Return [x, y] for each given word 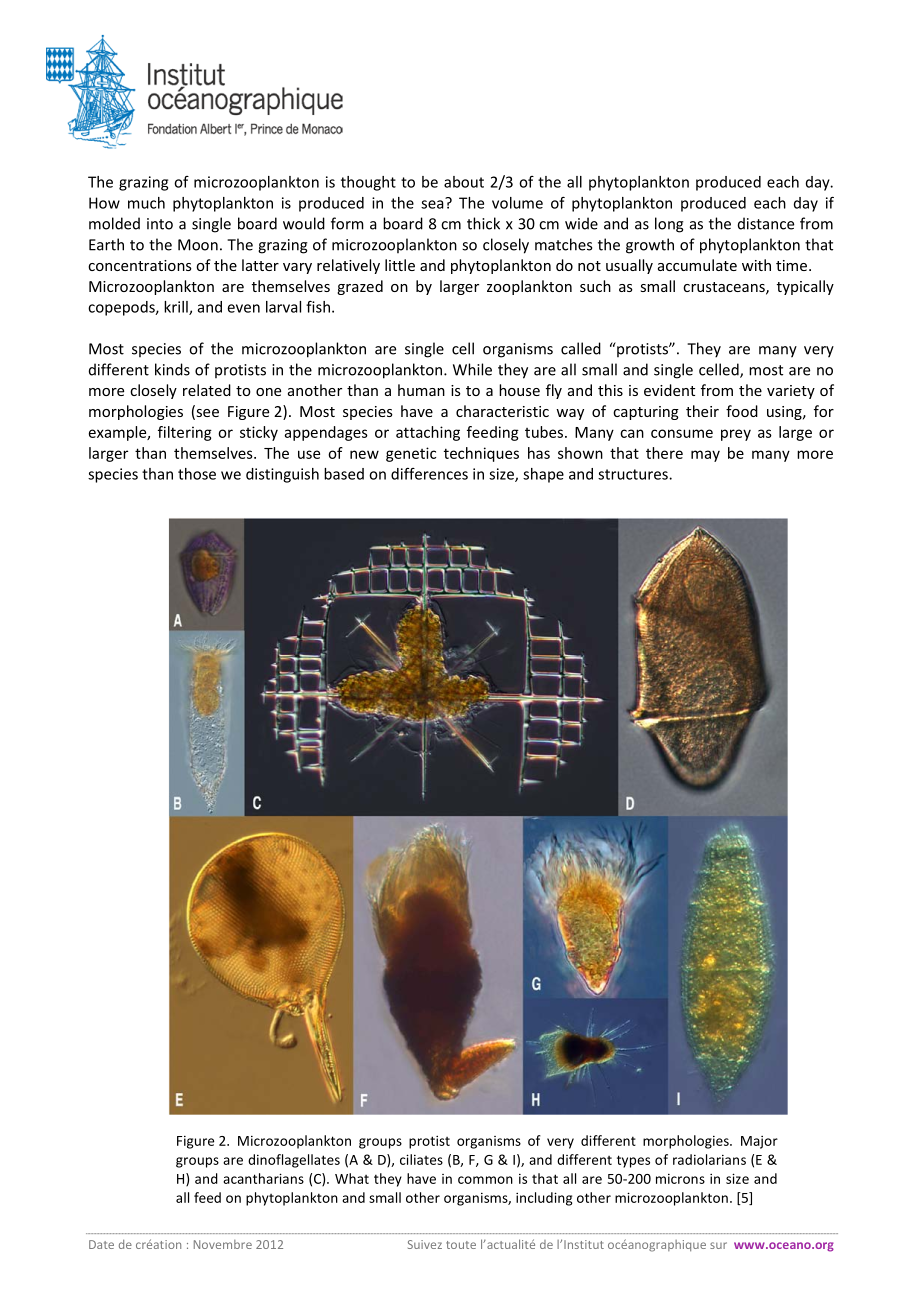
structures [634, 474]
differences [429, 474]
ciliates [421, 1159]
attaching [428, 433]
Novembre [223, 1244]
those [197, 474]
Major [759, 1142]
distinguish [282, 475]
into [160, 224]
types [633, 1161]
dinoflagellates [294, 1161]
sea [433, 203]
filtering [185, 433]
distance [766, 223]
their [702, 411]
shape [543, 475]
